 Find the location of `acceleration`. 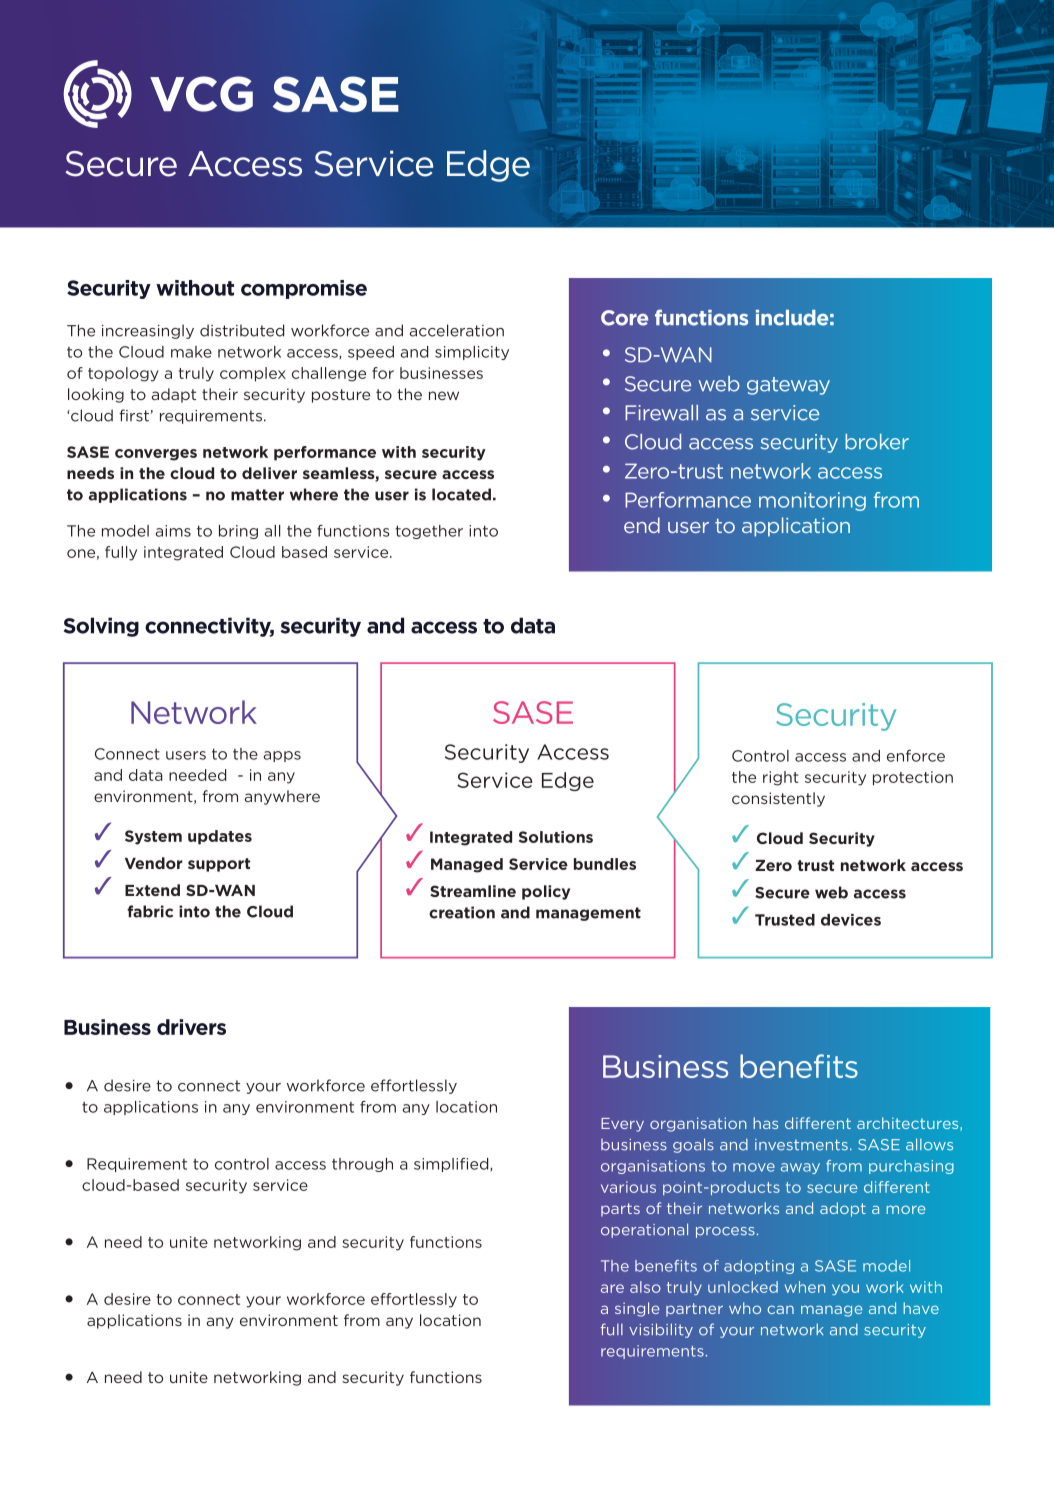

acceleration is located at coordinates (457, 330).
